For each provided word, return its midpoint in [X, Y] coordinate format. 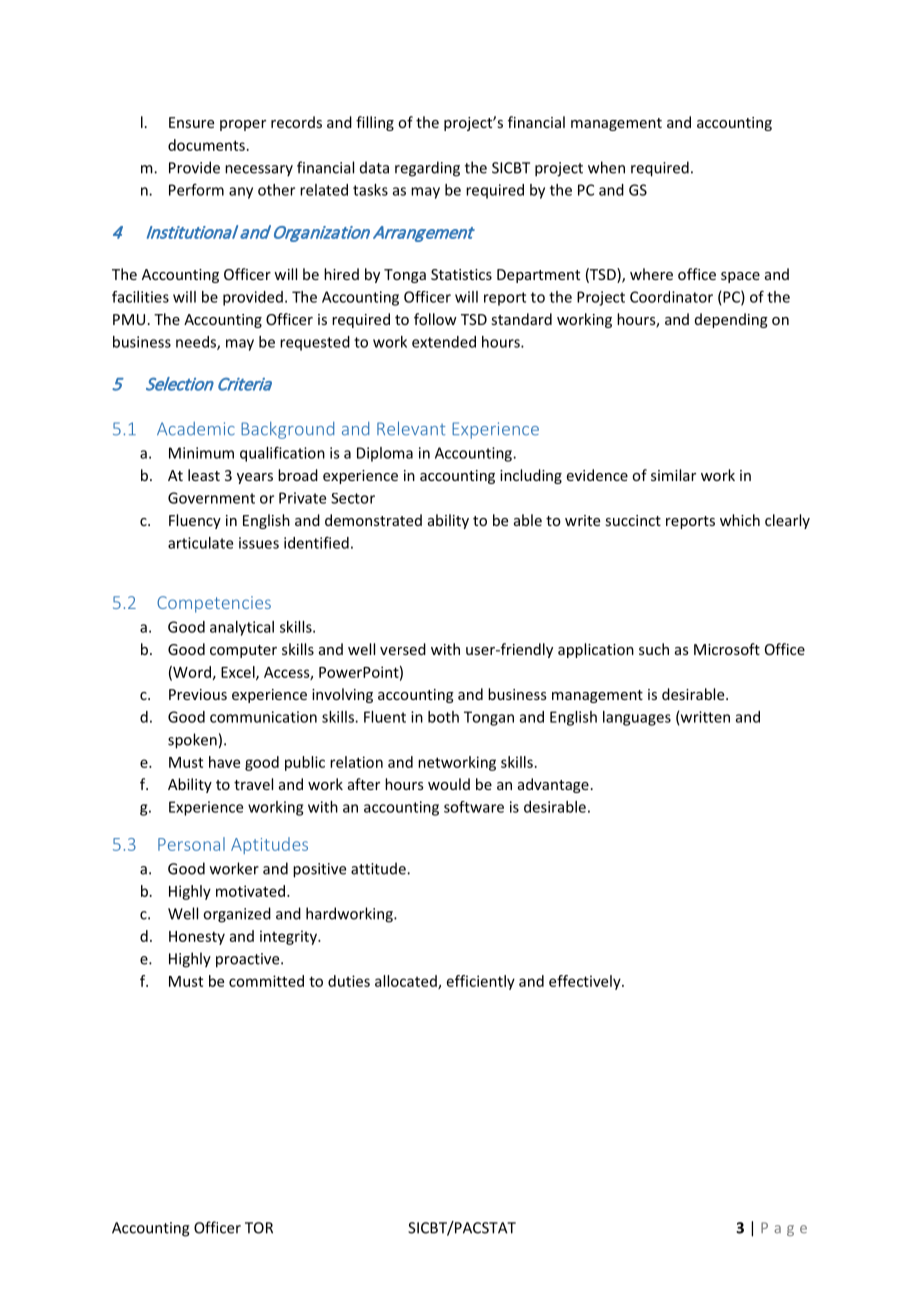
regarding [427, 169]
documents [206, 145]
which [740, 520]
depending [731, 320]
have [224, 762]
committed [266, 981]
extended [444, 342]
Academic [196, 429]
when [606, 167]
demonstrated [373, 520]
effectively [586, 982]
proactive [249, 960]
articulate [200, 543]
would [449, 784]
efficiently [481, 982]
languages [637, 718]
